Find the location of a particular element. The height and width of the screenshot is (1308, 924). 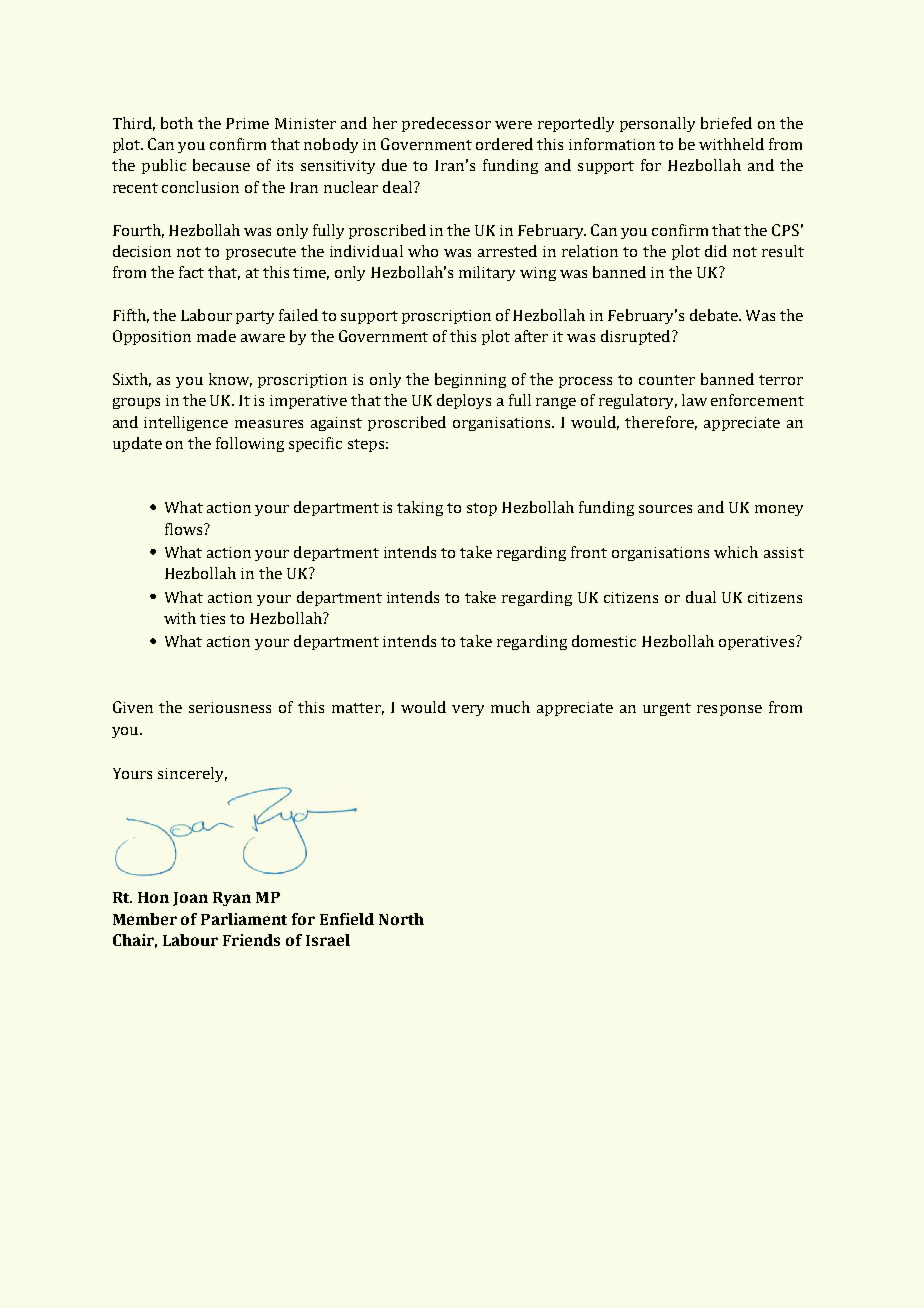

flows is located at coordinates (185, 529).
